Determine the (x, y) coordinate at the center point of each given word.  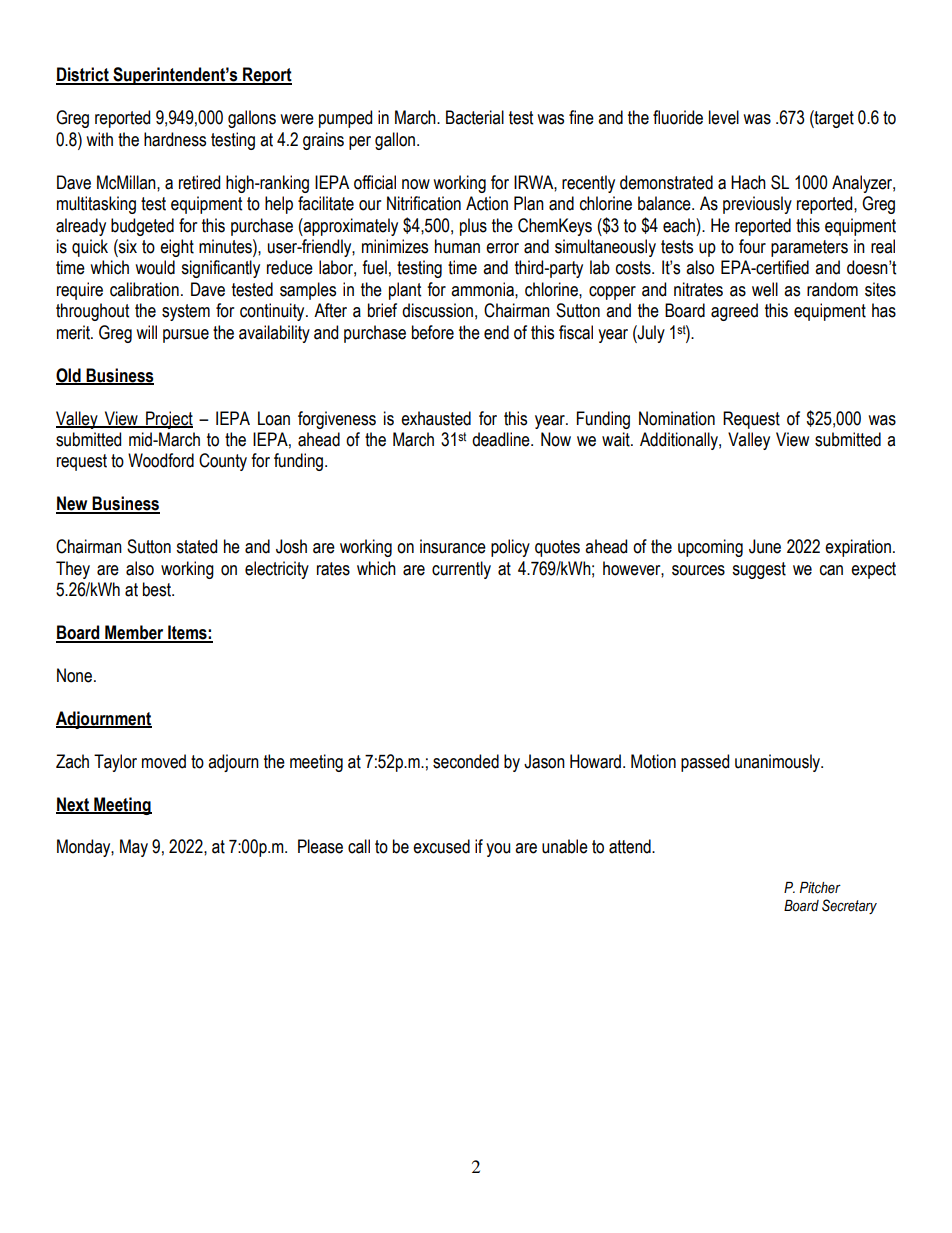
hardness (175, 139)
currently (461, 570)
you (498, 850)
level (724, 117)
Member (134, 633)
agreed (734, 312)
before (433, 332)
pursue (186, 336)
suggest (759, 570)
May (134, 848)
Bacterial (475, 117)
